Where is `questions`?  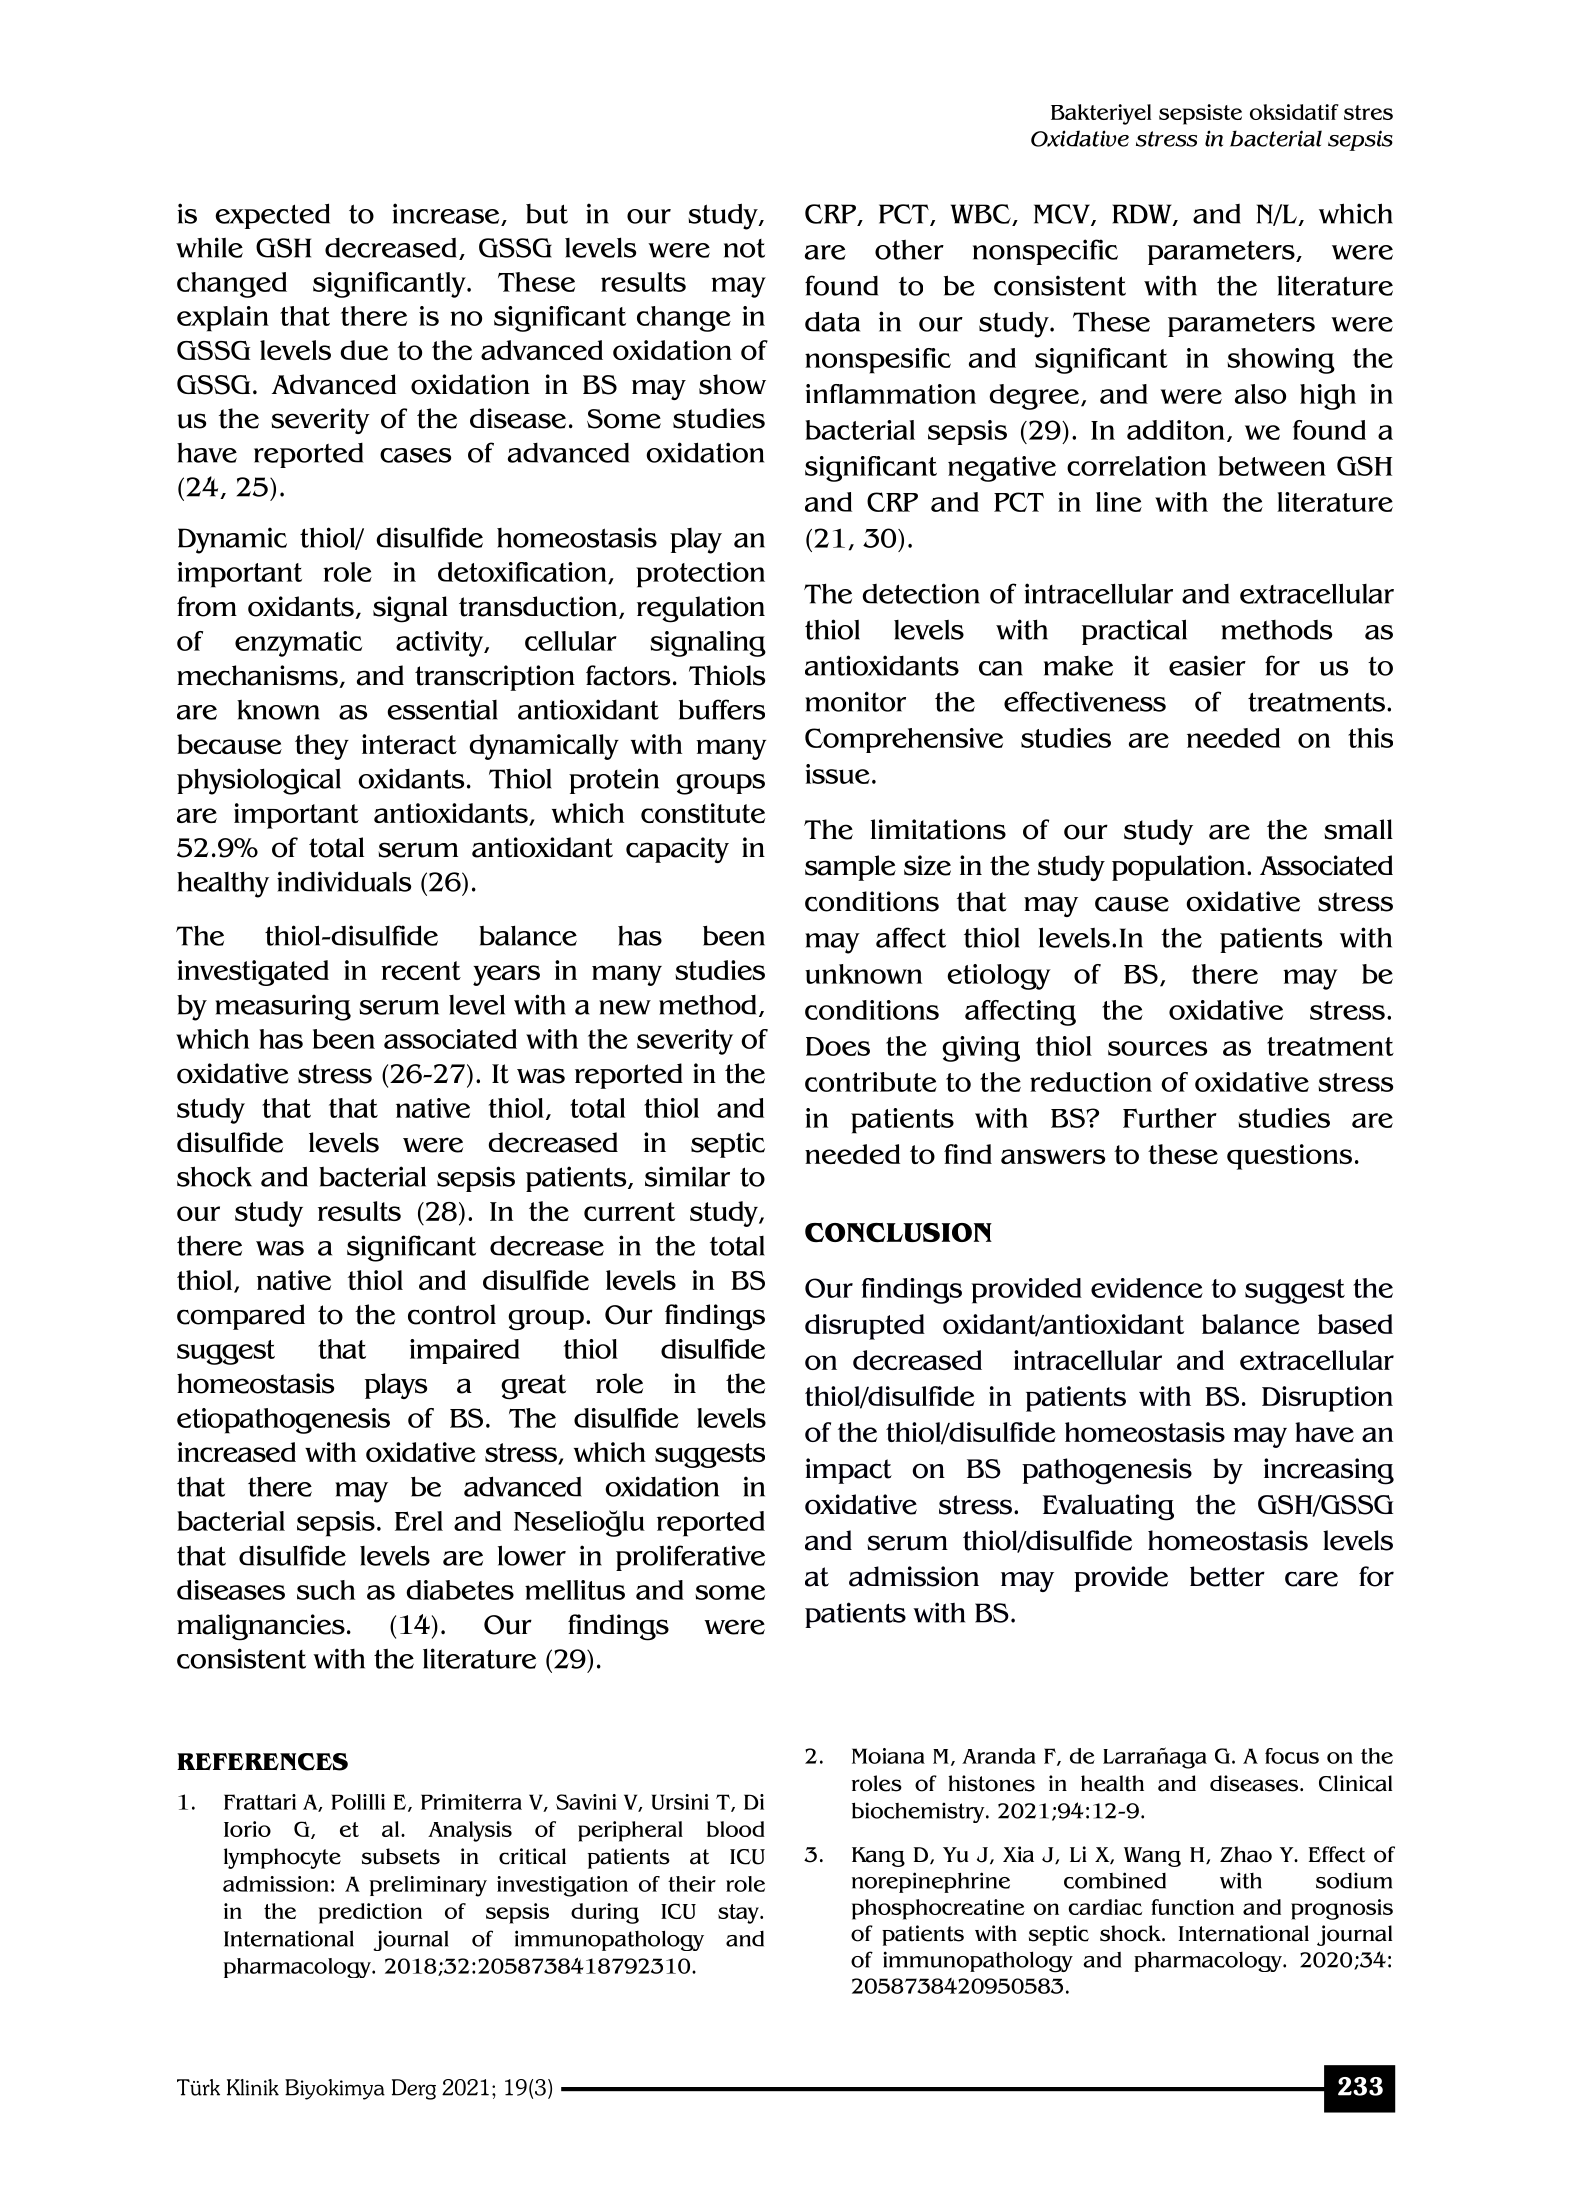
questions is located at coordinates (1289, 1157).
